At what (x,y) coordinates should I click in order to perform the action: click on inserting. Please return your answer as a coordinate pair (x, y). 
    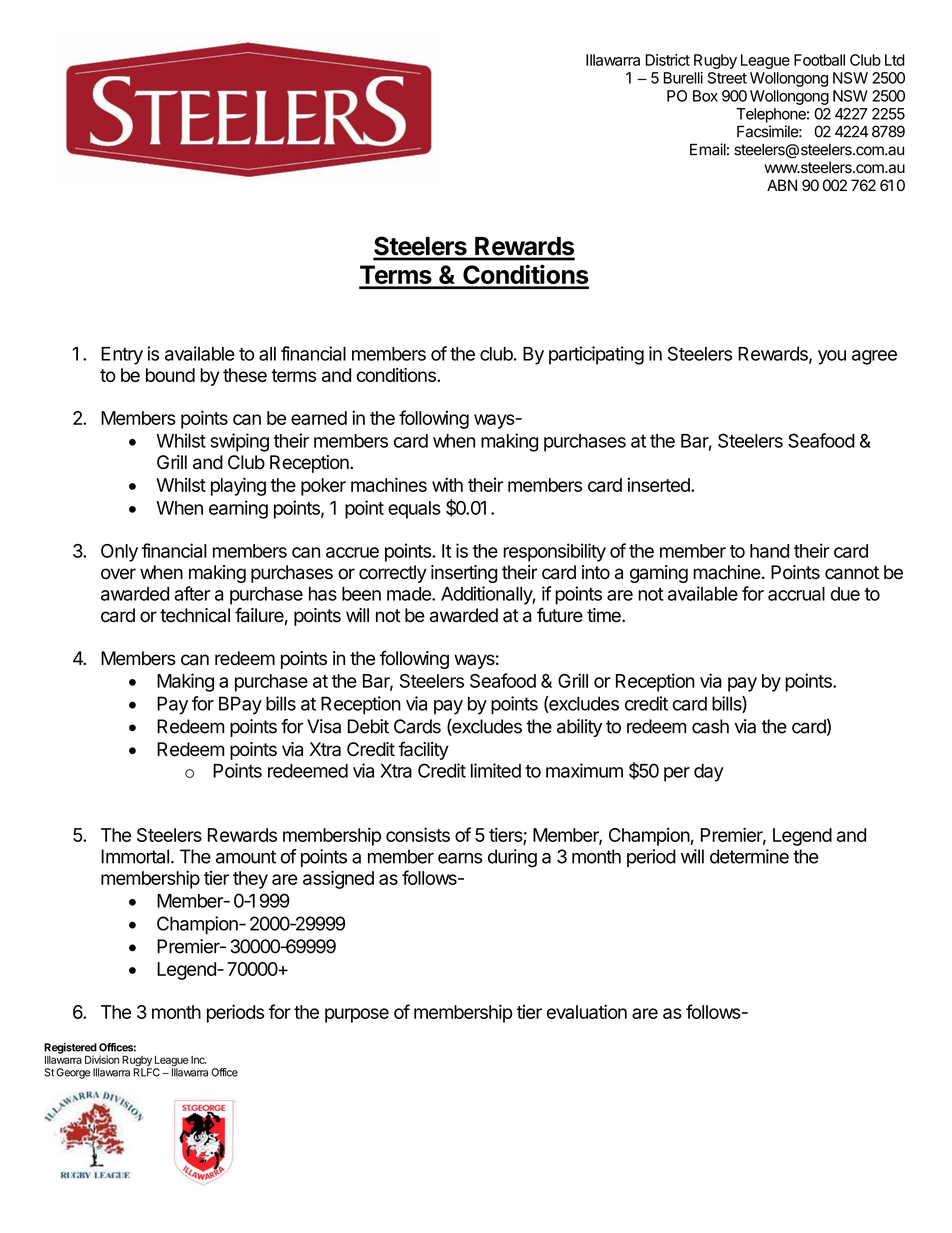
    Looking at the image, I should click on (464, 574).
